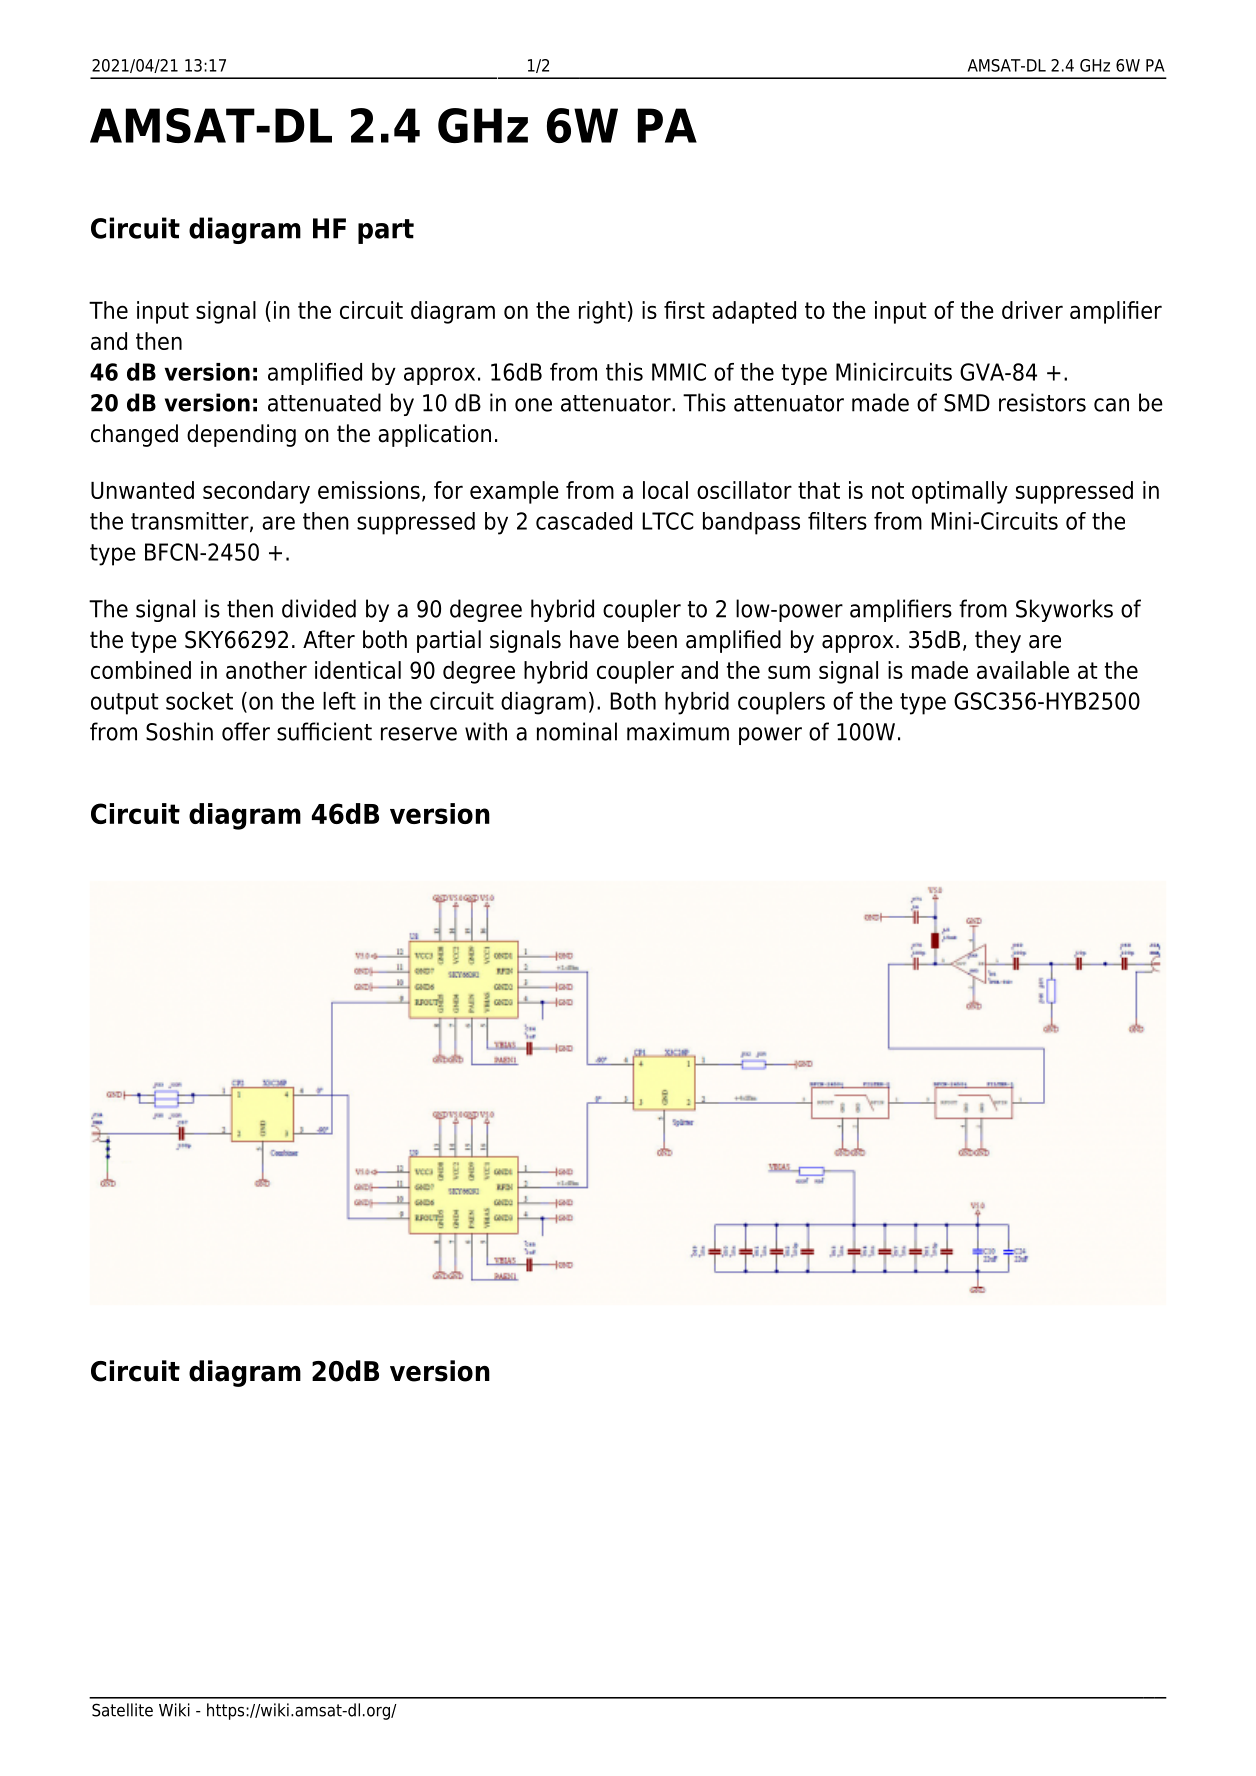  Describe the element at coordinates (652, 639) in the screenshot. I see `been` at that location.
